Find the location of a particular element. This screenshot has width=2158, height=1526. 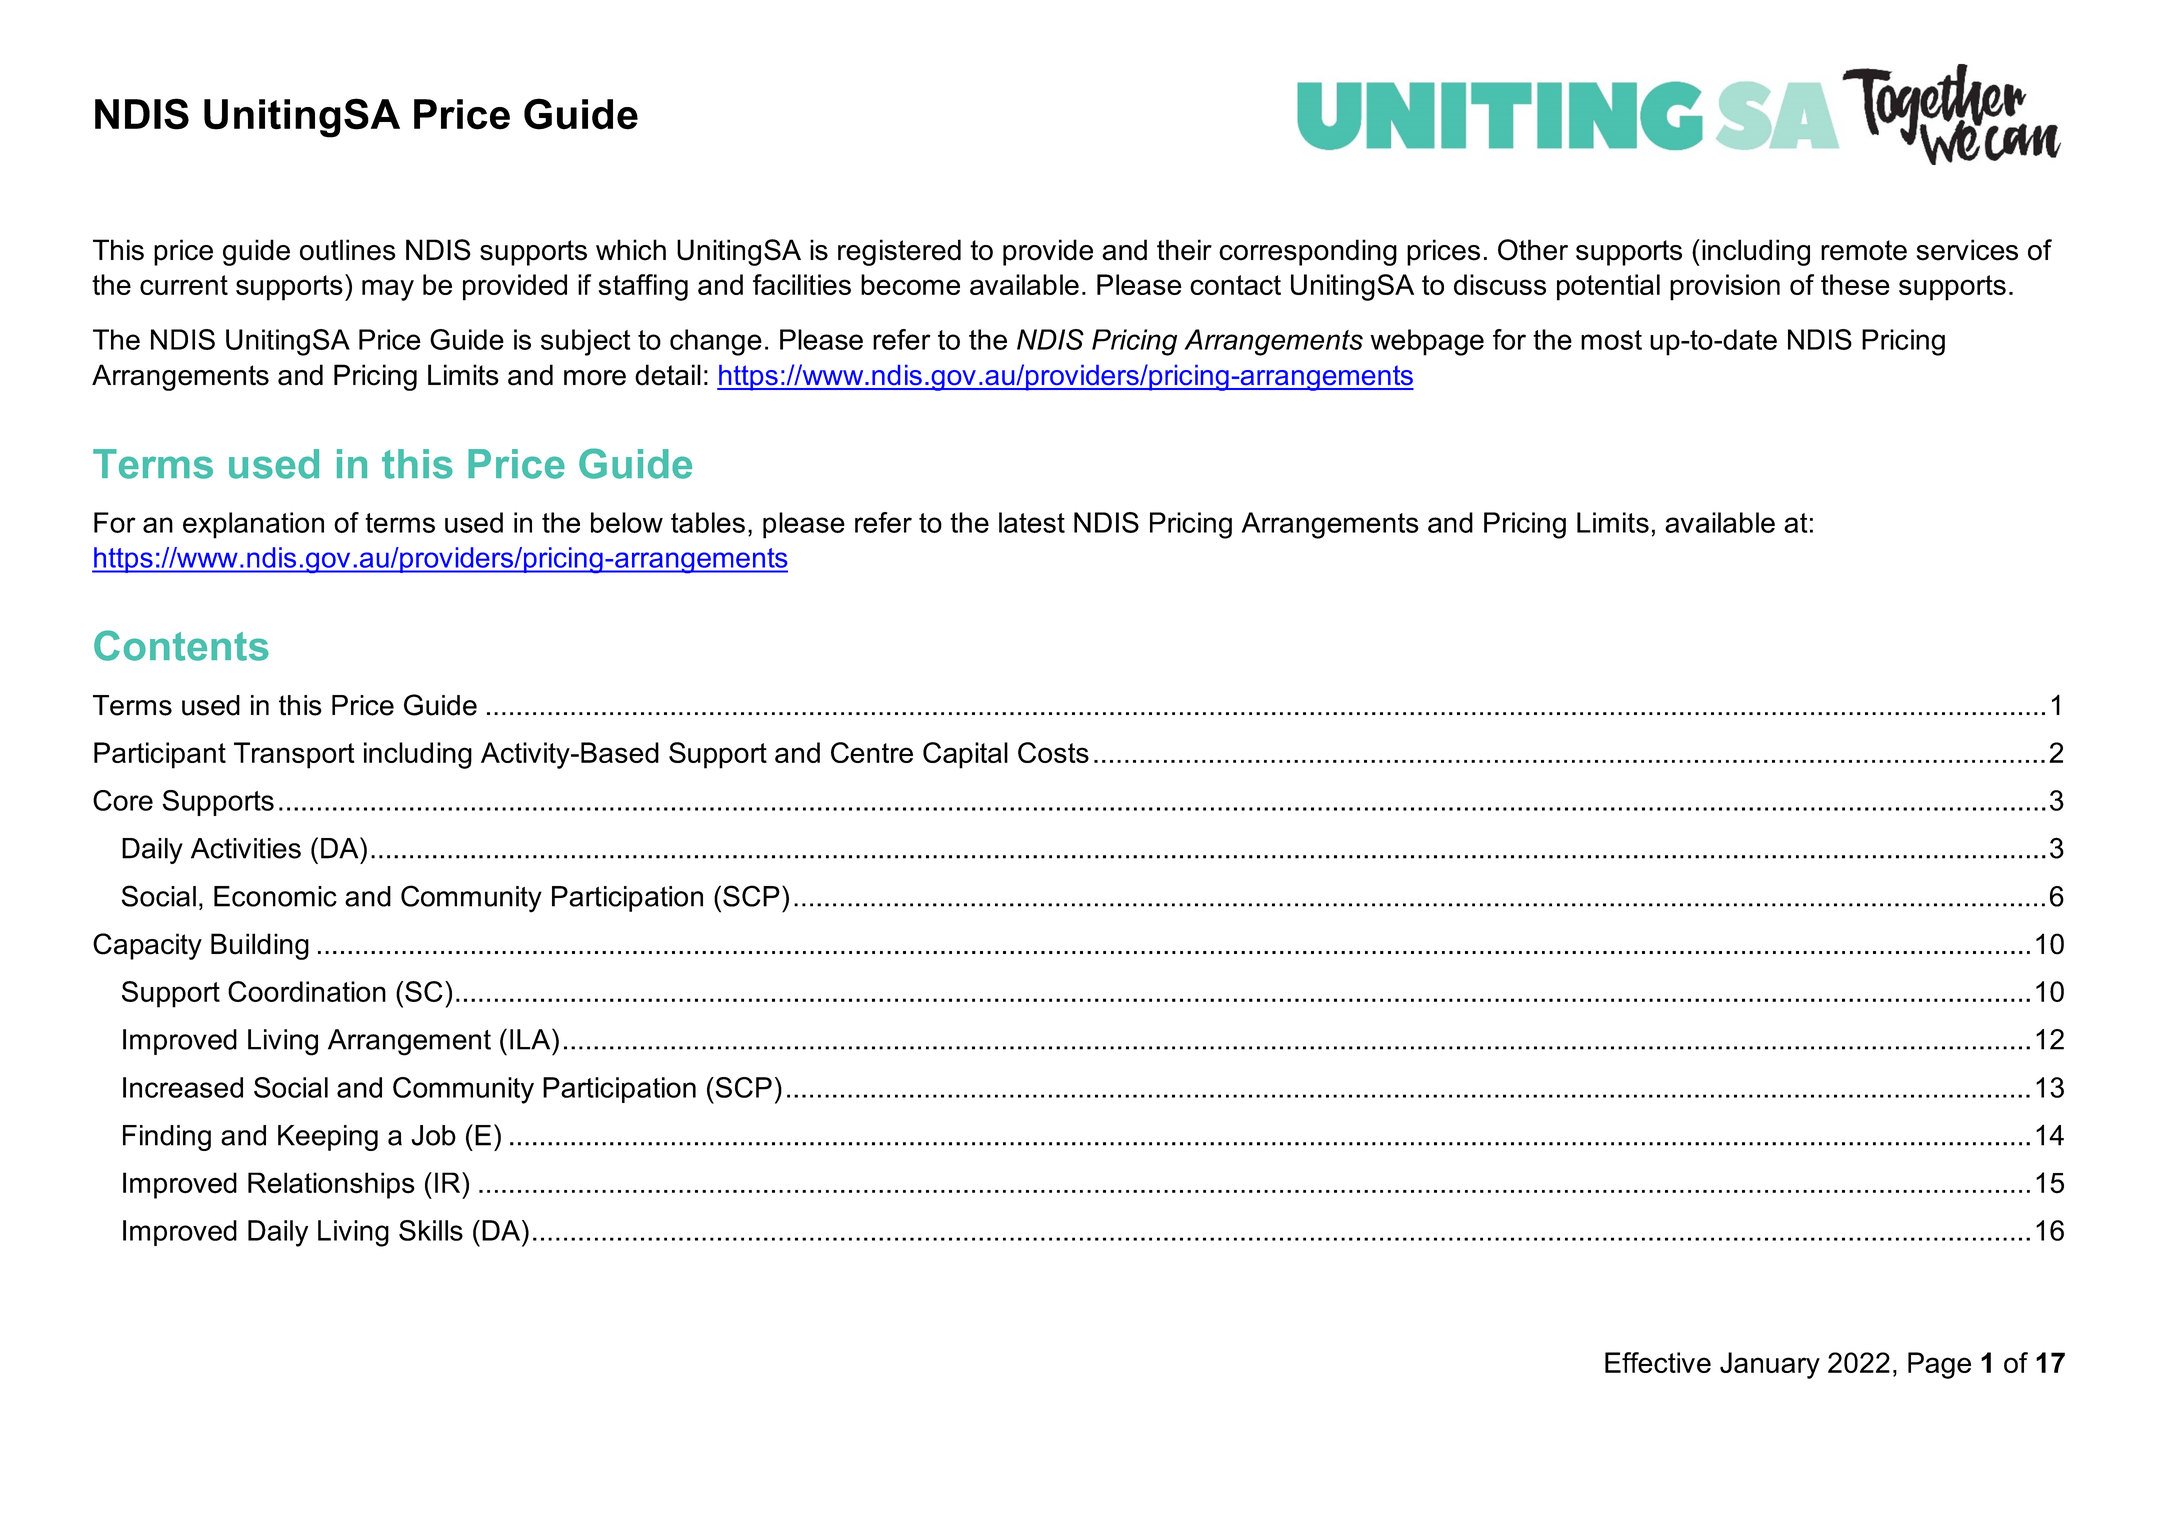

Contents is located at coordinates (181, 645).
